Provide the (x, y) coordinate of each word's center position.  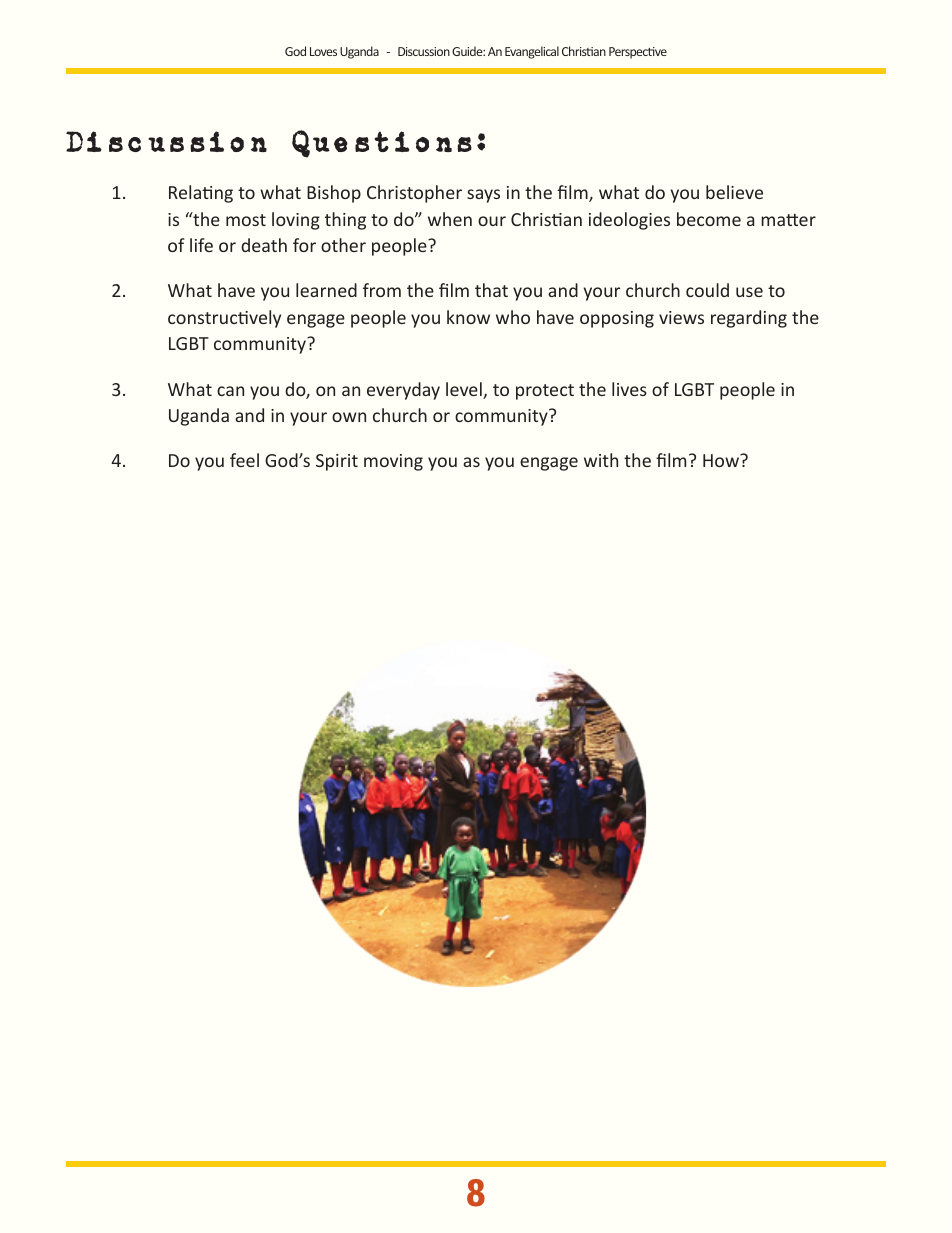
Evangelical (532, 52)
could (707, 290)
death (264, 245)
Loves (323, 51)
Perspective (638, 53)
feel (244, 460)
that (491, 290)
